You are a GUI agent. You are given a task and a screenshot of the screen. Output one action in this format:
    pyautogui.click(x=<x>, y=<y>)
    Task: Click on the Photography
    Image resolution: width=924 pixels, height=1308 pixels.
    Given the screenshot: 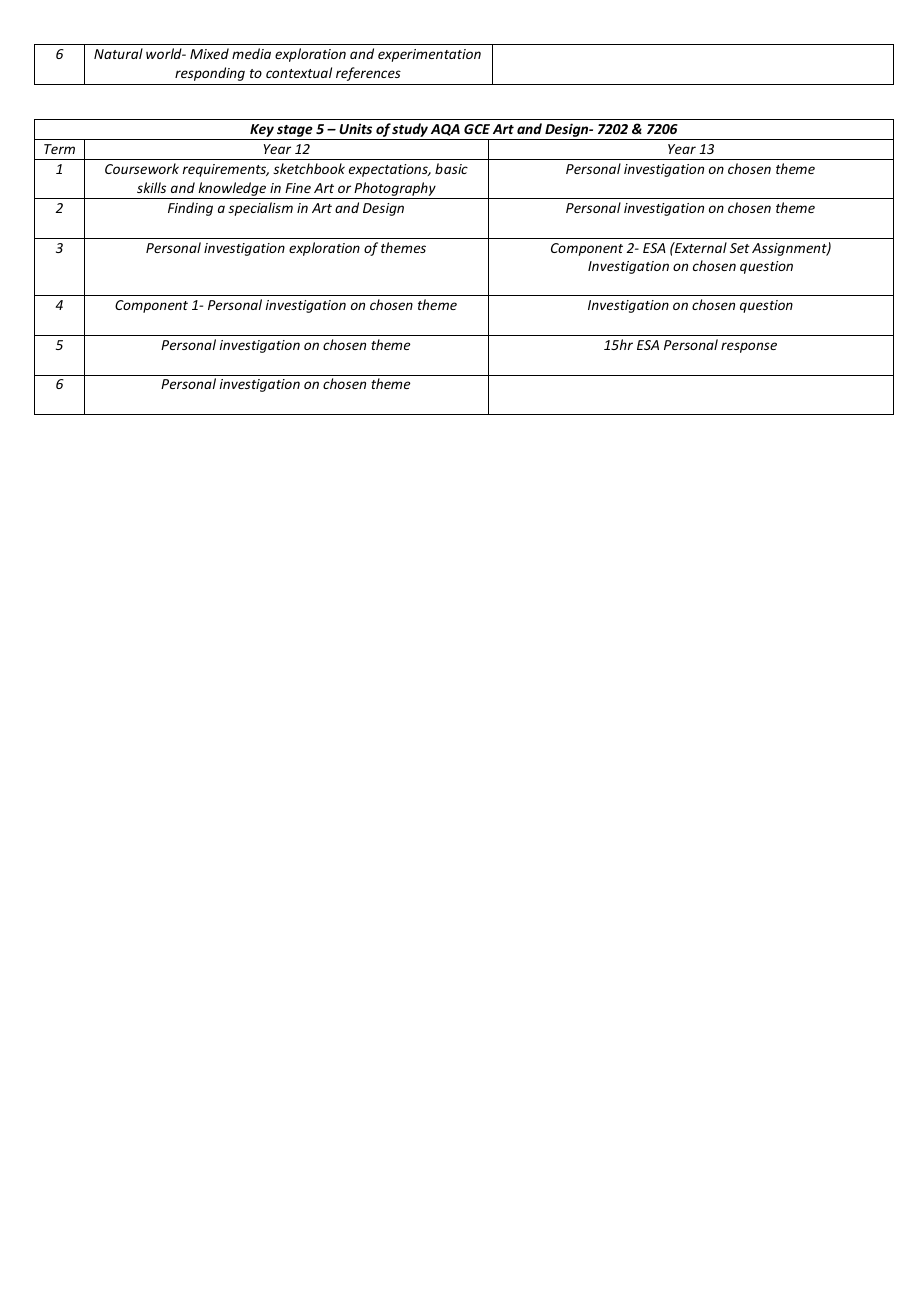 What is the action you would take?
    pyautogui.click(x=395, y=189)
